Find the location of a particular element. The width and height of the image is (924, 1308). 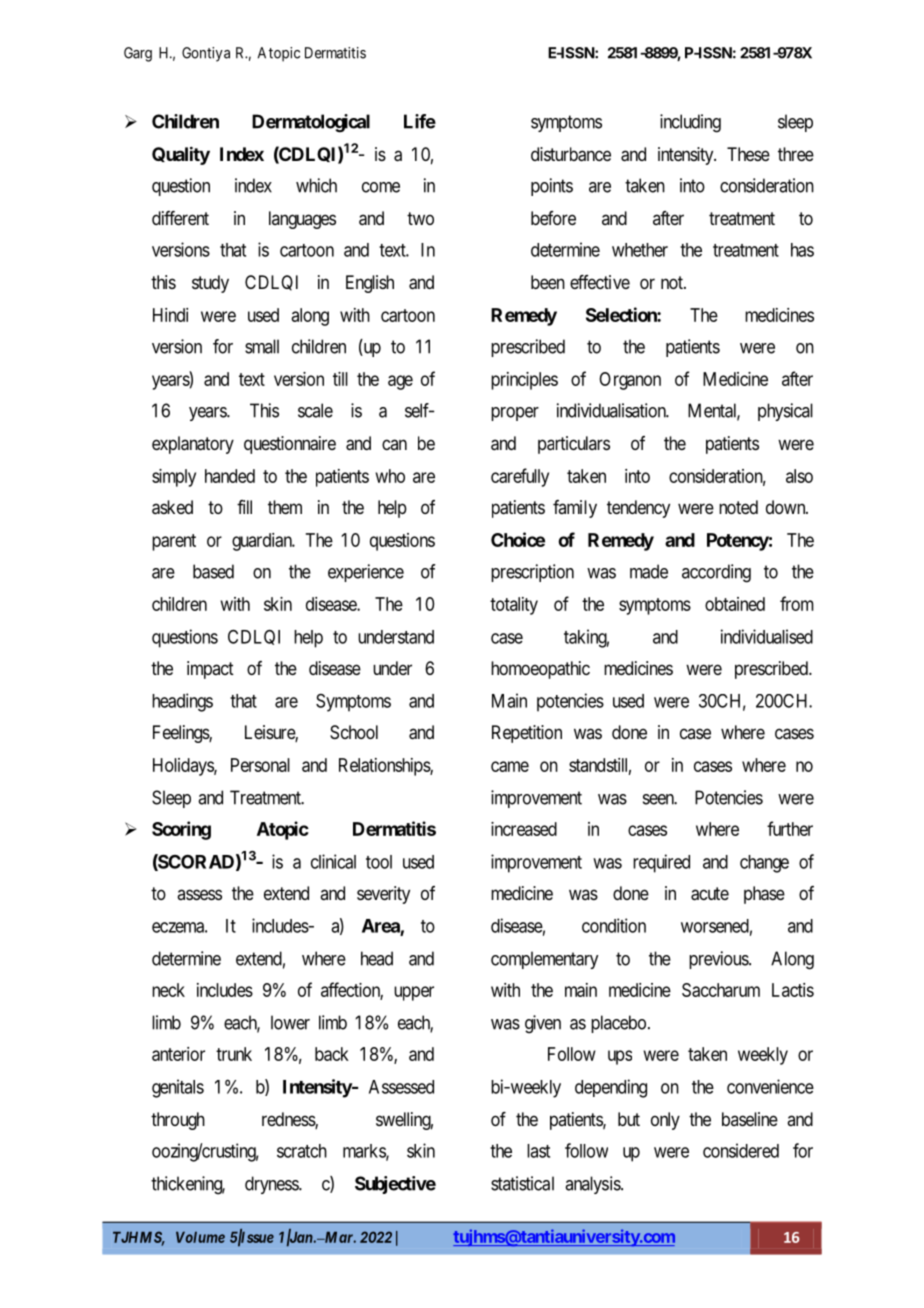

carefully is located at coordinates (520, 477).
